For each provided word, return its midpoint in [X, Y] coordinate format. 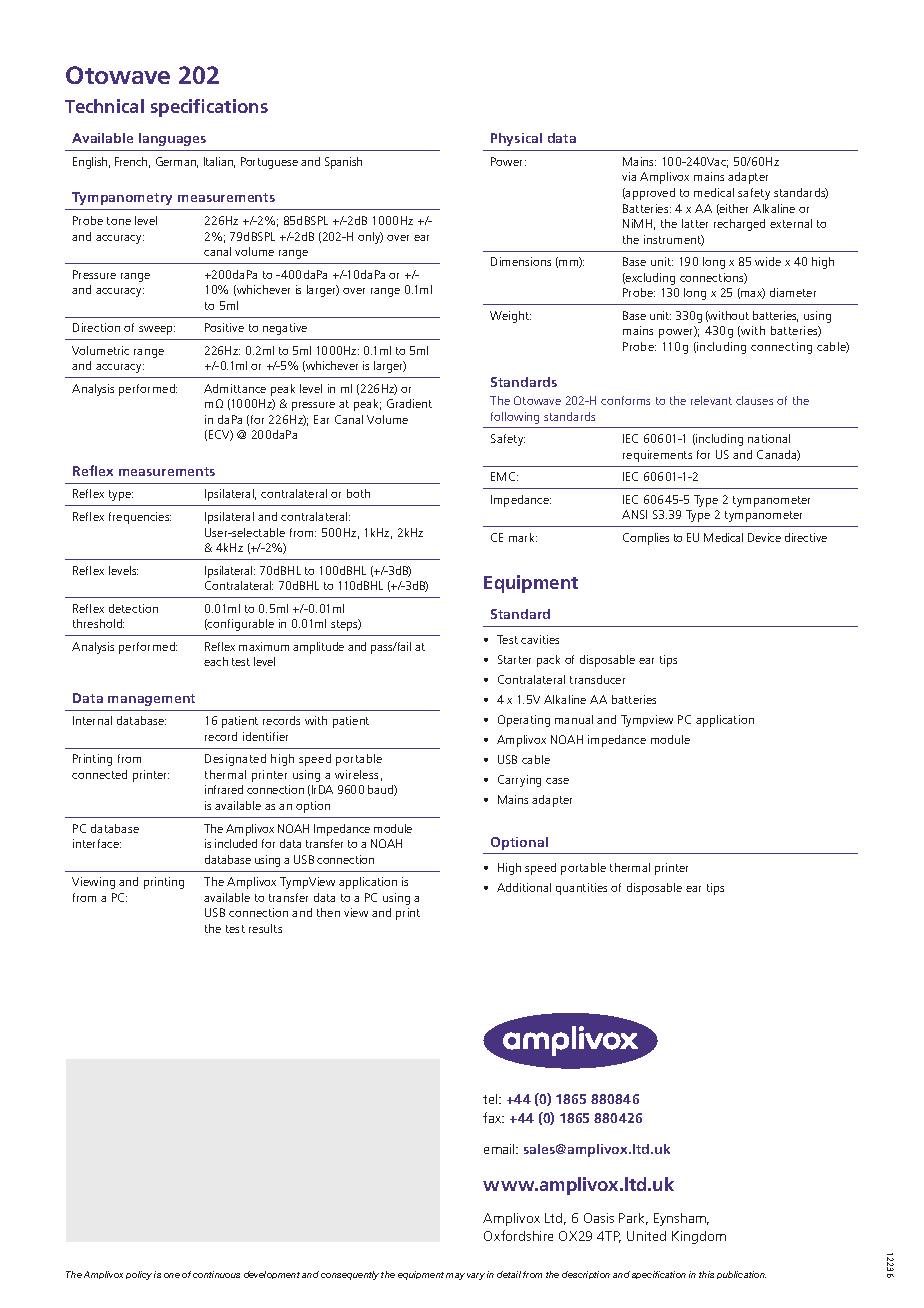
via [629, 176]
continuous [216, 1274]
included [236, 843]
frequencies [140, 518]
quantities [581, 889]
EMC [504, 476]
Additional [524, 887]
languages [172, 139]
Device [764, 537]
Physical [516, 139]
